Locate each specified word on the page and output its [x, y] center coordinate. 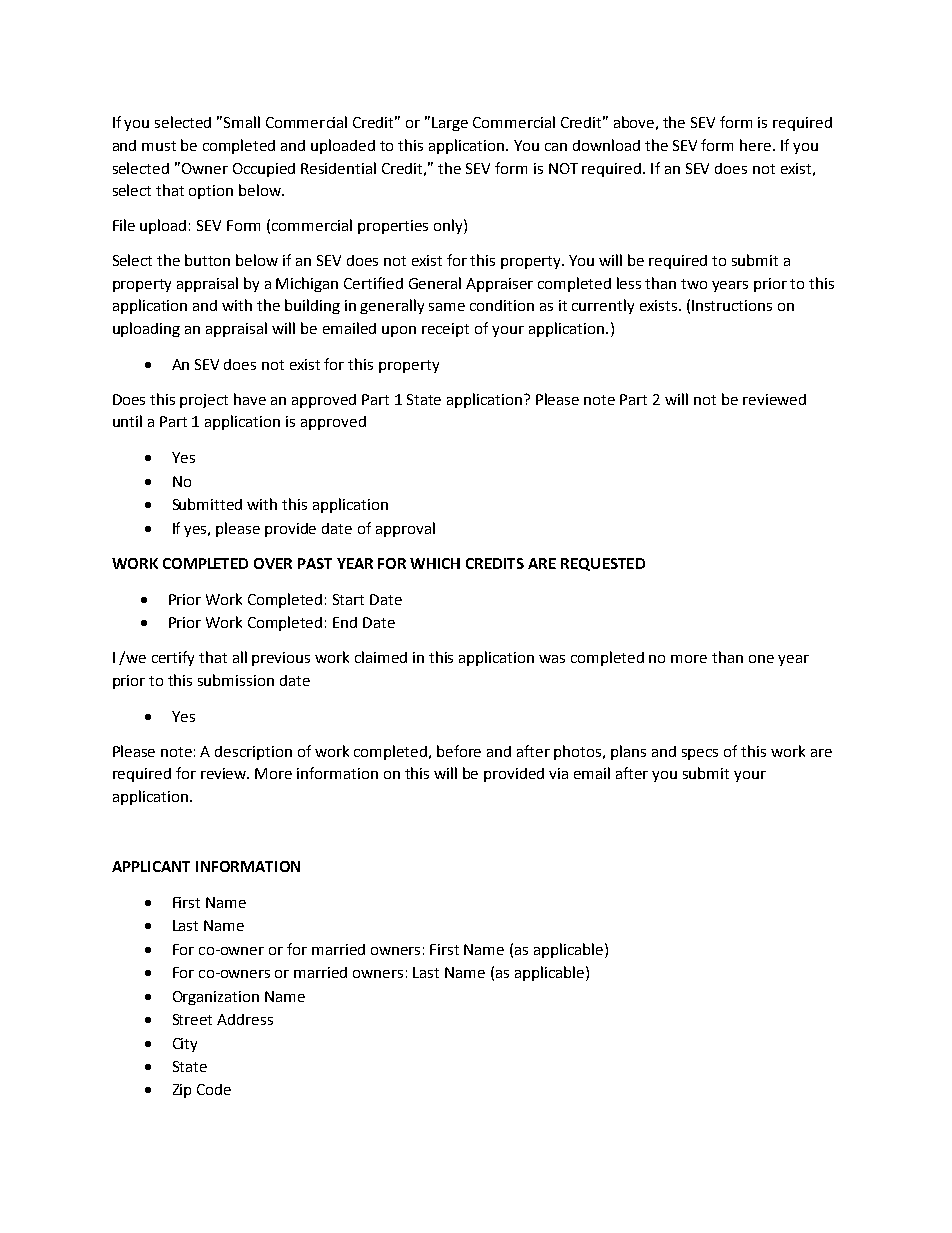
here [757, 145]
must [159, 146]
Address [245, 1019]
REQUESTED [603, 564]
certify [173, 658]
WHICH [435, 563]
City [185, 1045]
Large [450, 124]
